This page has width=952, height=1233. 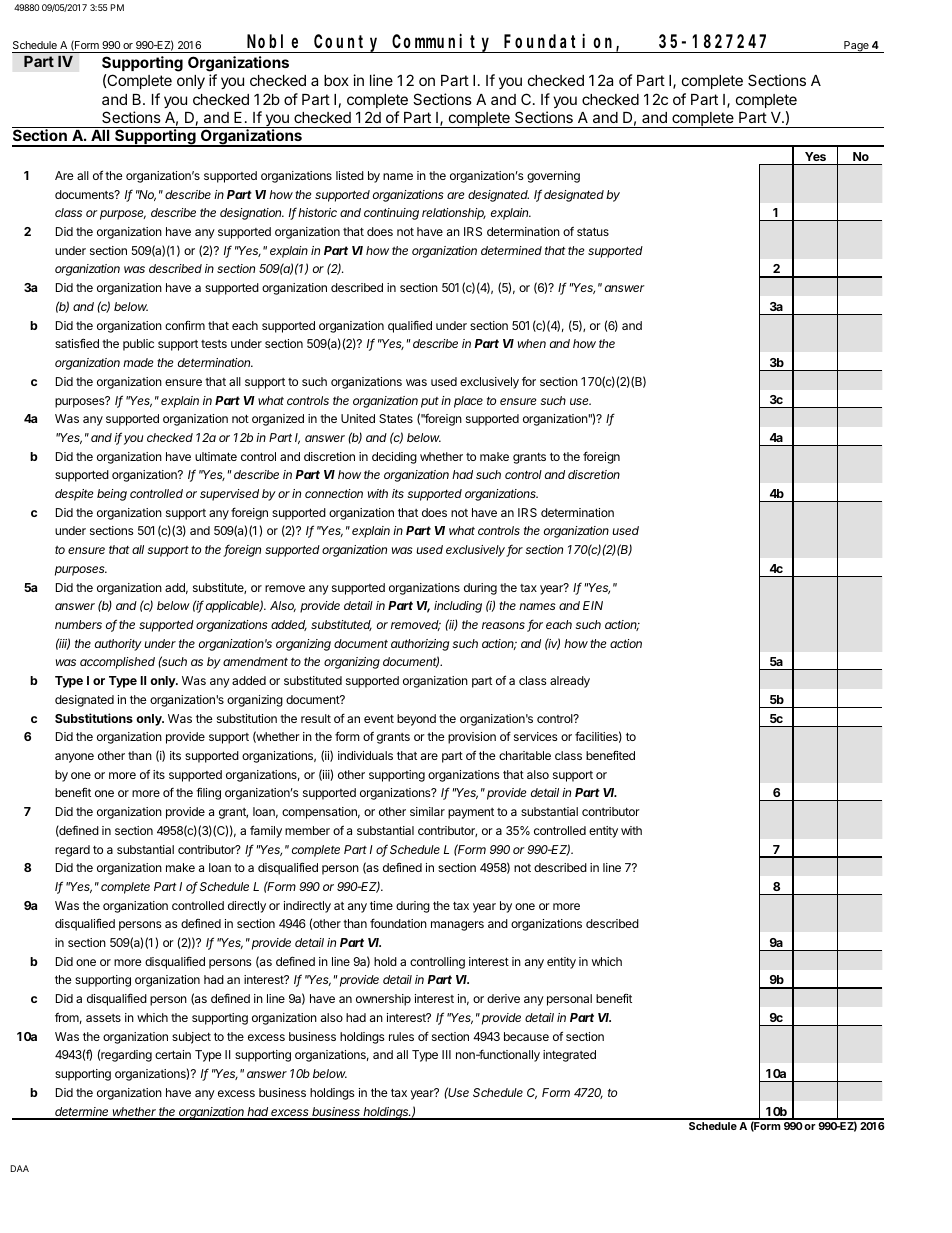 I want to click on when, so click(x=532, y=343).
